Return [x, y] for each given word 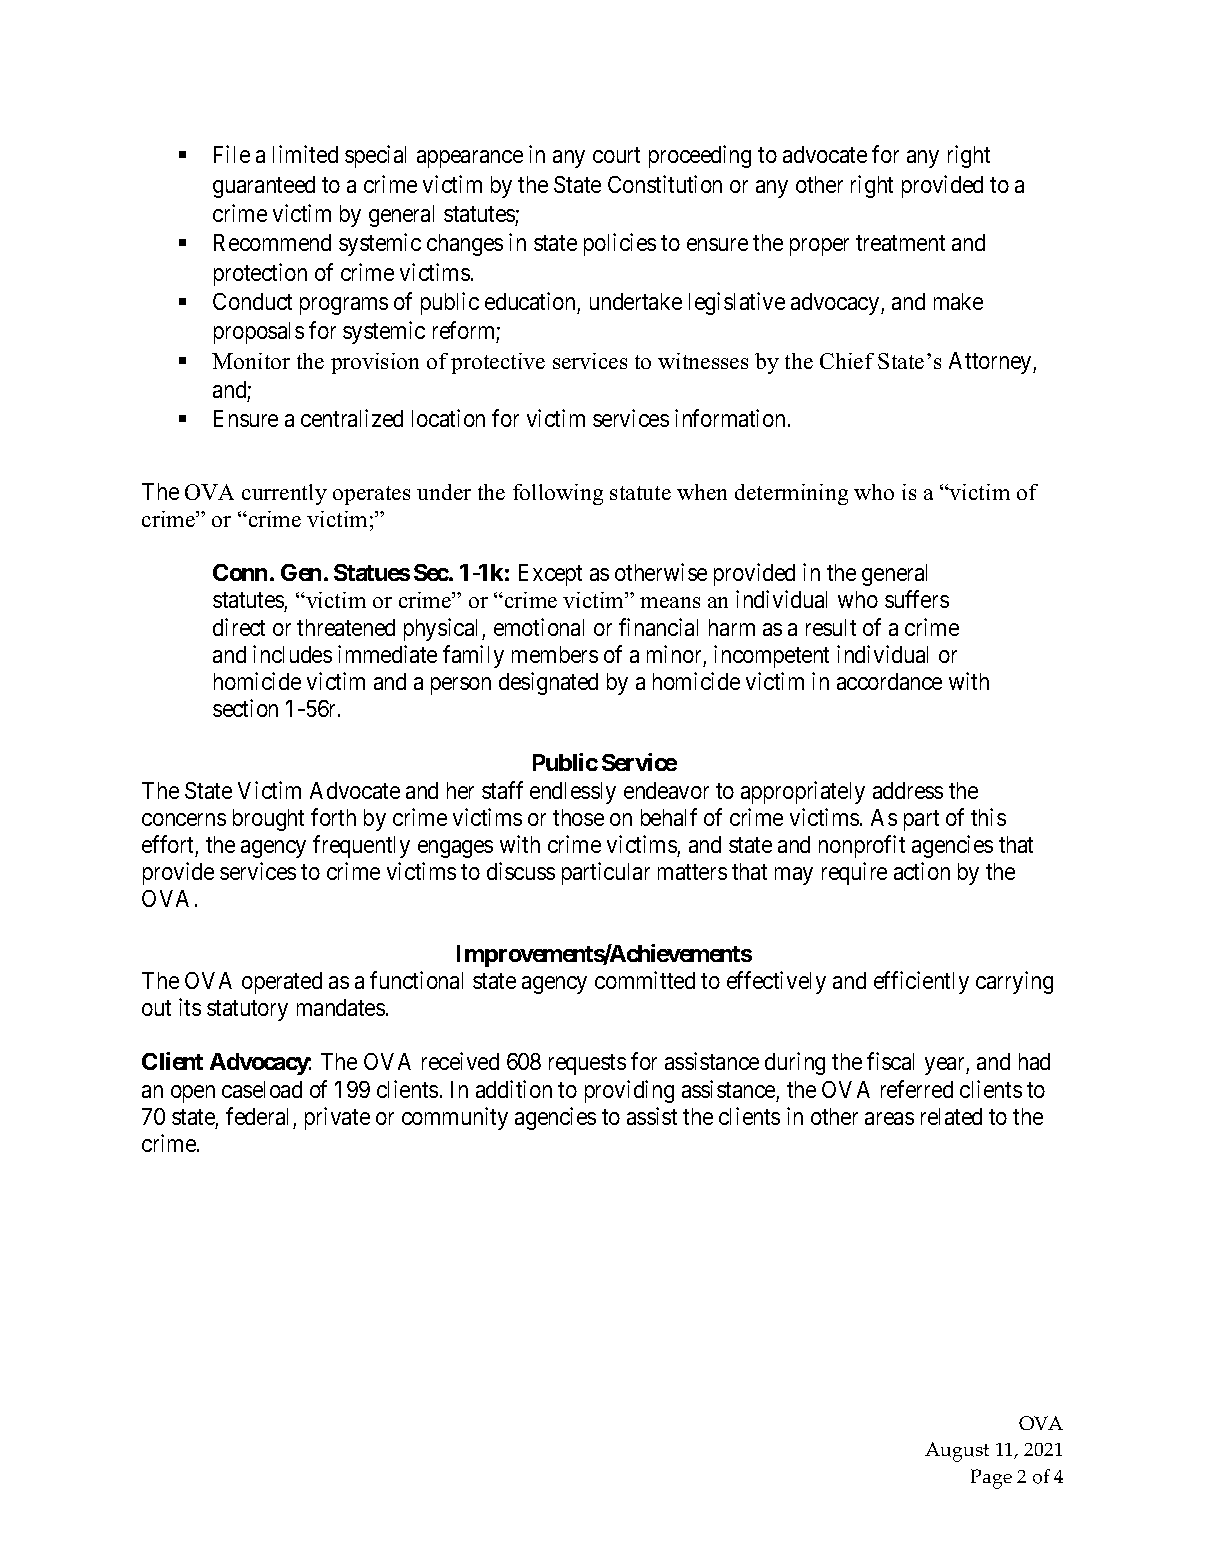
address [908, 790]
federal [257, 1116]
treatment [900, 243]
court [616, 155]
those [578, 817]
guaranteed [264, 187]
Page [991, 1479]
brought [268, 820]
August [957, 1452]
